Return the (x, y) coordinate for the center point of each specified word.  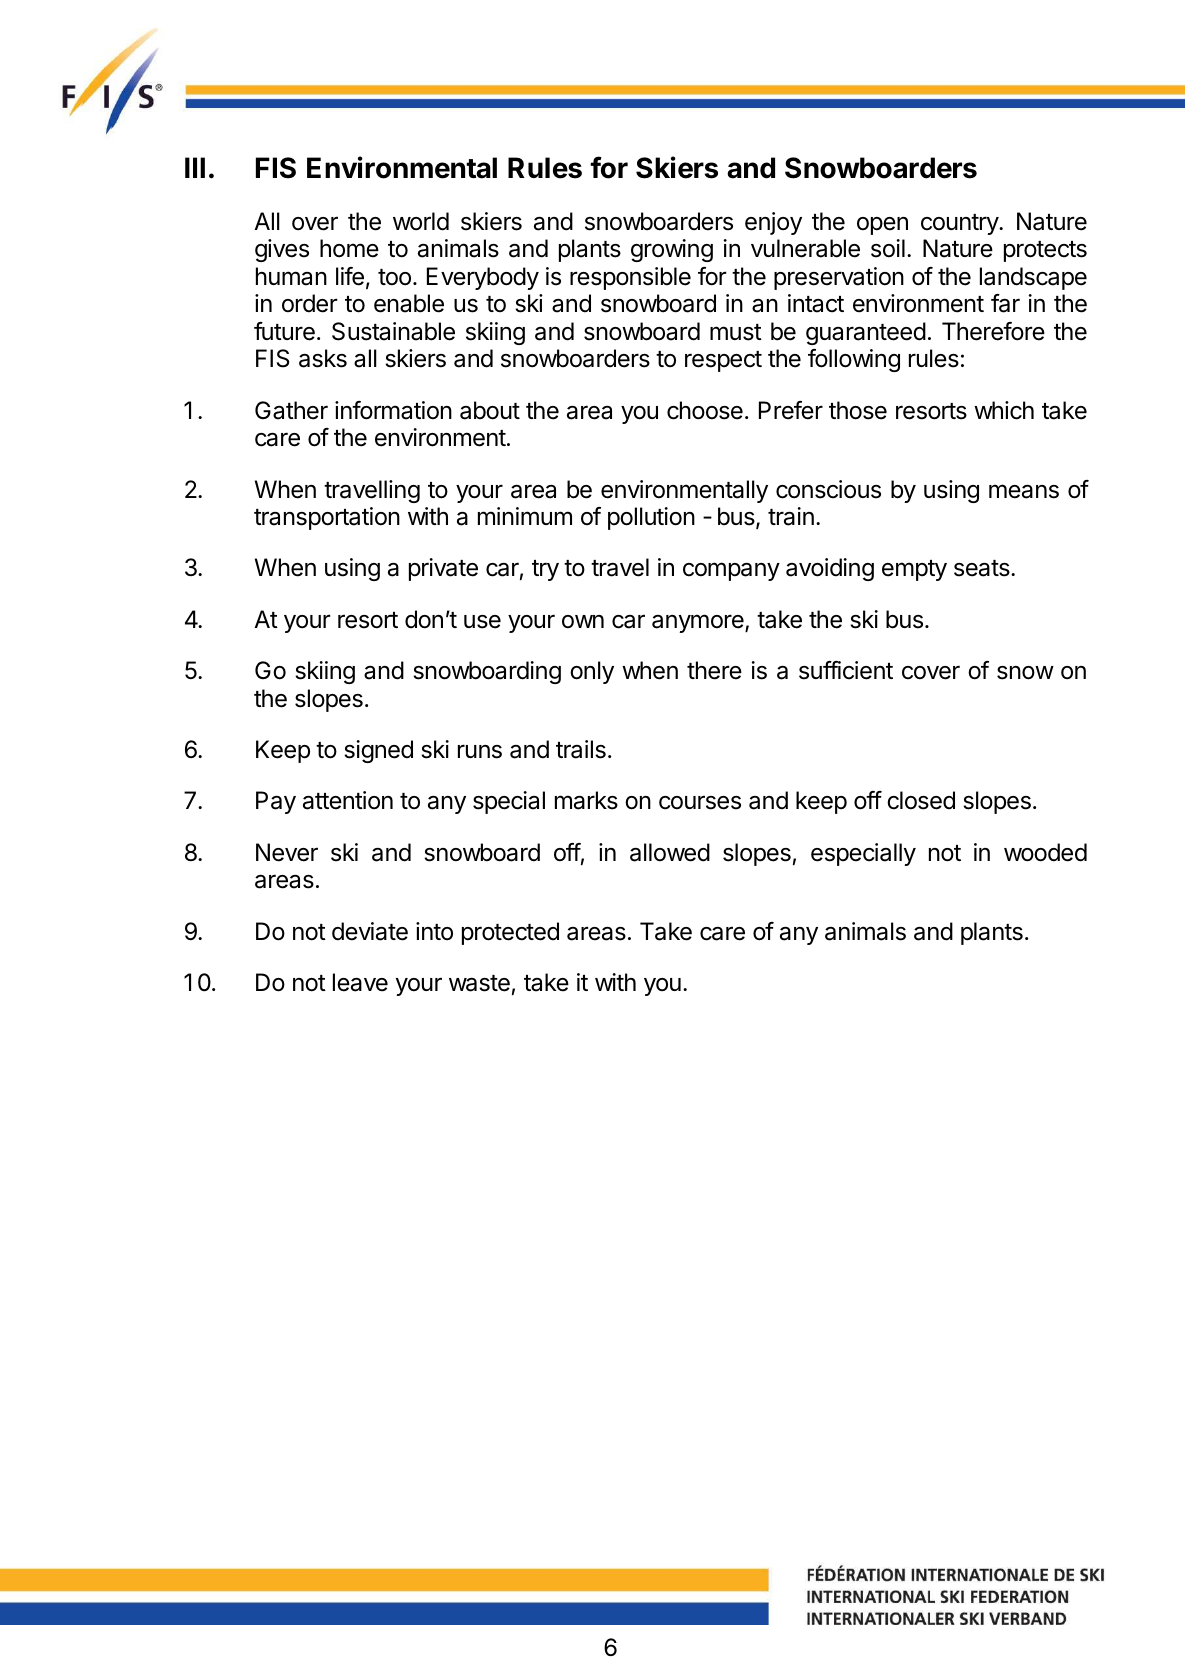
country (960, 224)
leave (360, 982)
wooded (1045, 852)
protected (510, 933)
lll (195, 167)
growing (672, 250)
